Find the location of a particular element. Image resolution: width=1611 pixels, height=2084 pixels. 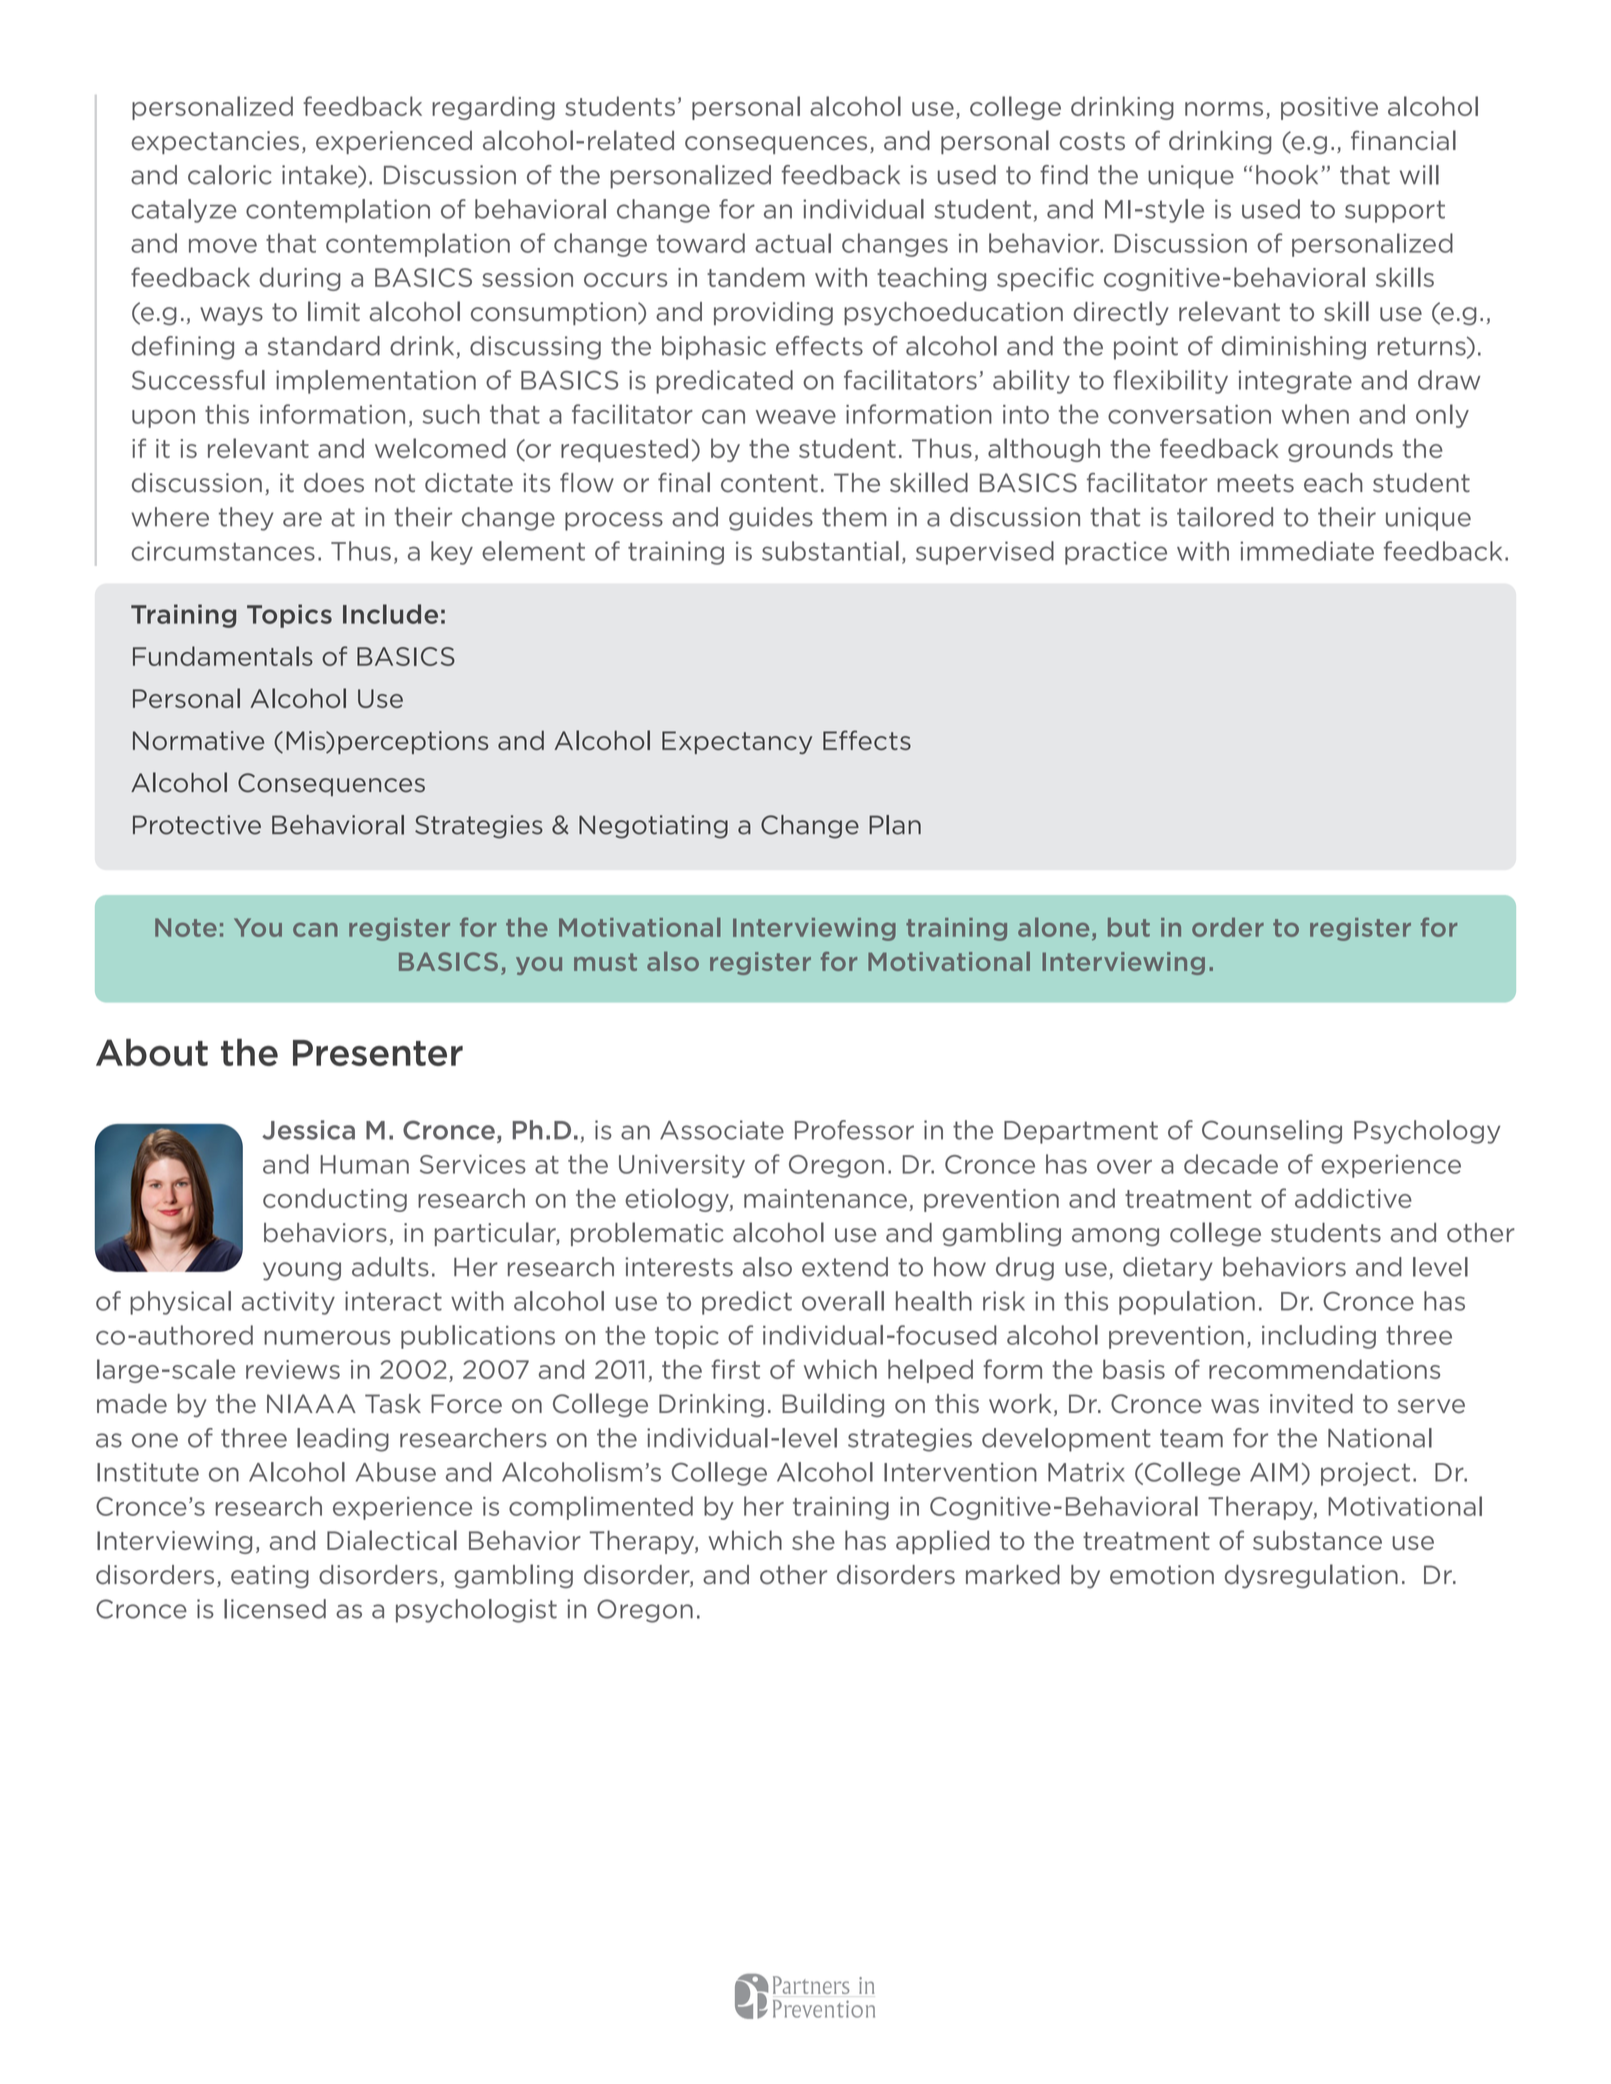

dysregulation is located at coordinates (1311, 1576).
